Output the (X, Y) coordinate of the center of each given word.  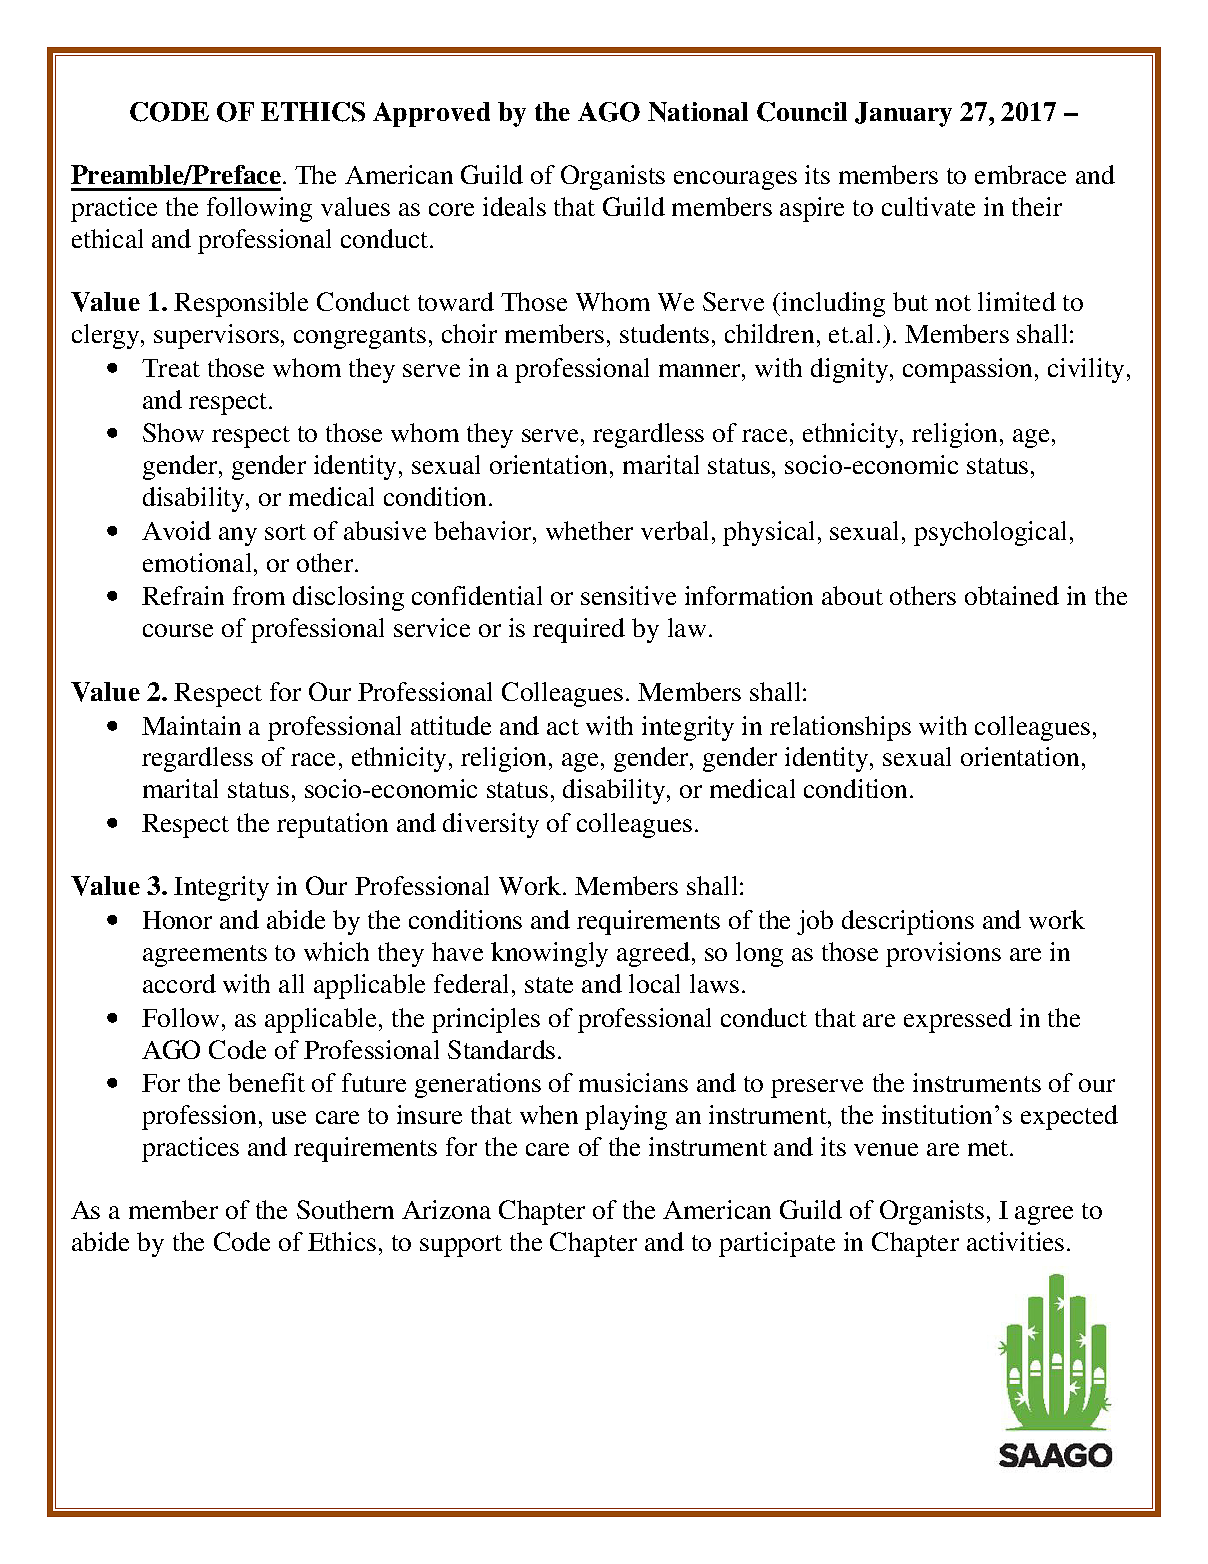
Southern (345, 1209)
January (903, 114)
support (461, 1246)
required (579, 630)
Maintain (191, 725)
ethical (107, 238)
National (698, 112)
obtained (1012, 595)
